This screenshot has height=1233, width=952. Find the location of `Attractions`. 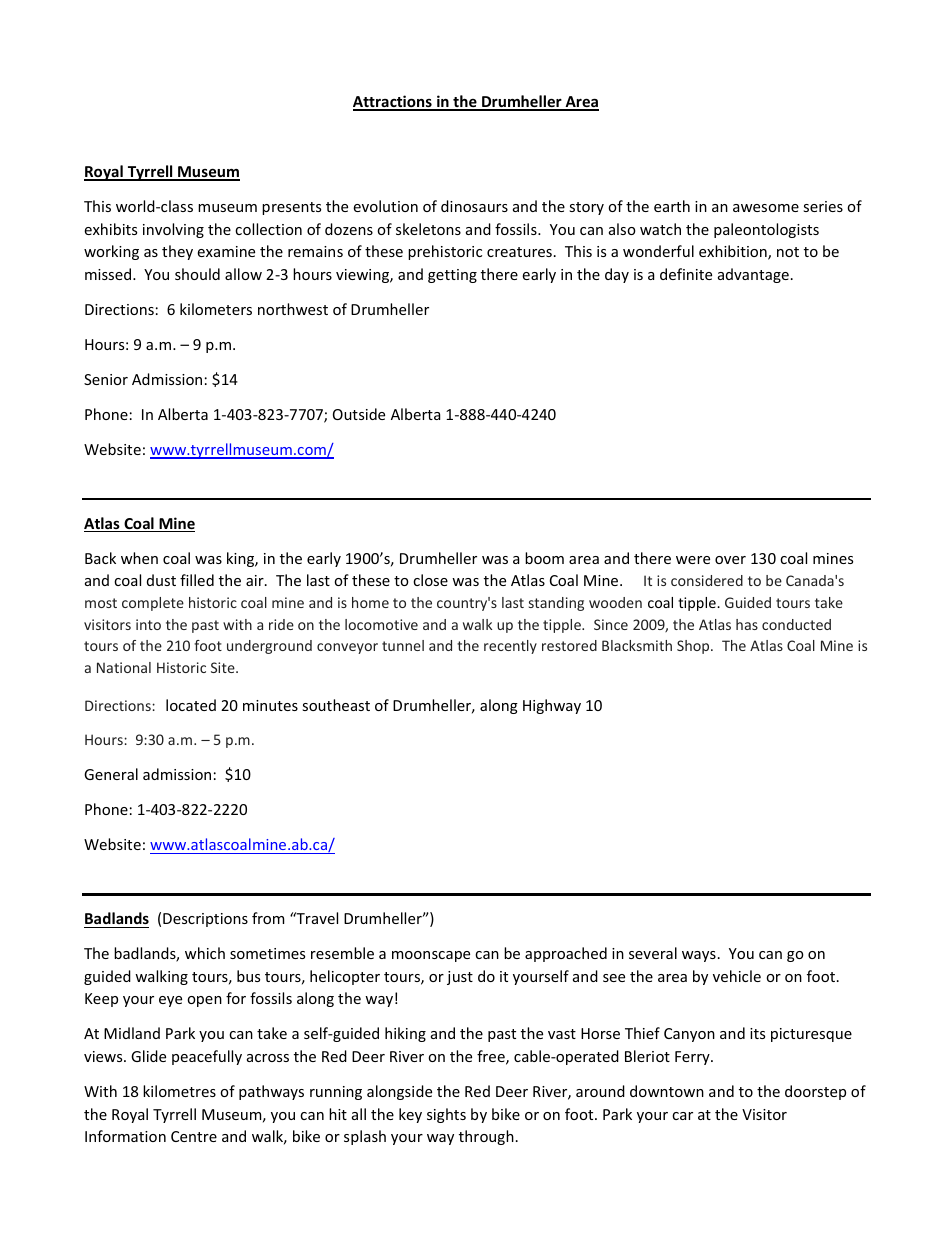

Attractions is located at coordinates (393, 102).
